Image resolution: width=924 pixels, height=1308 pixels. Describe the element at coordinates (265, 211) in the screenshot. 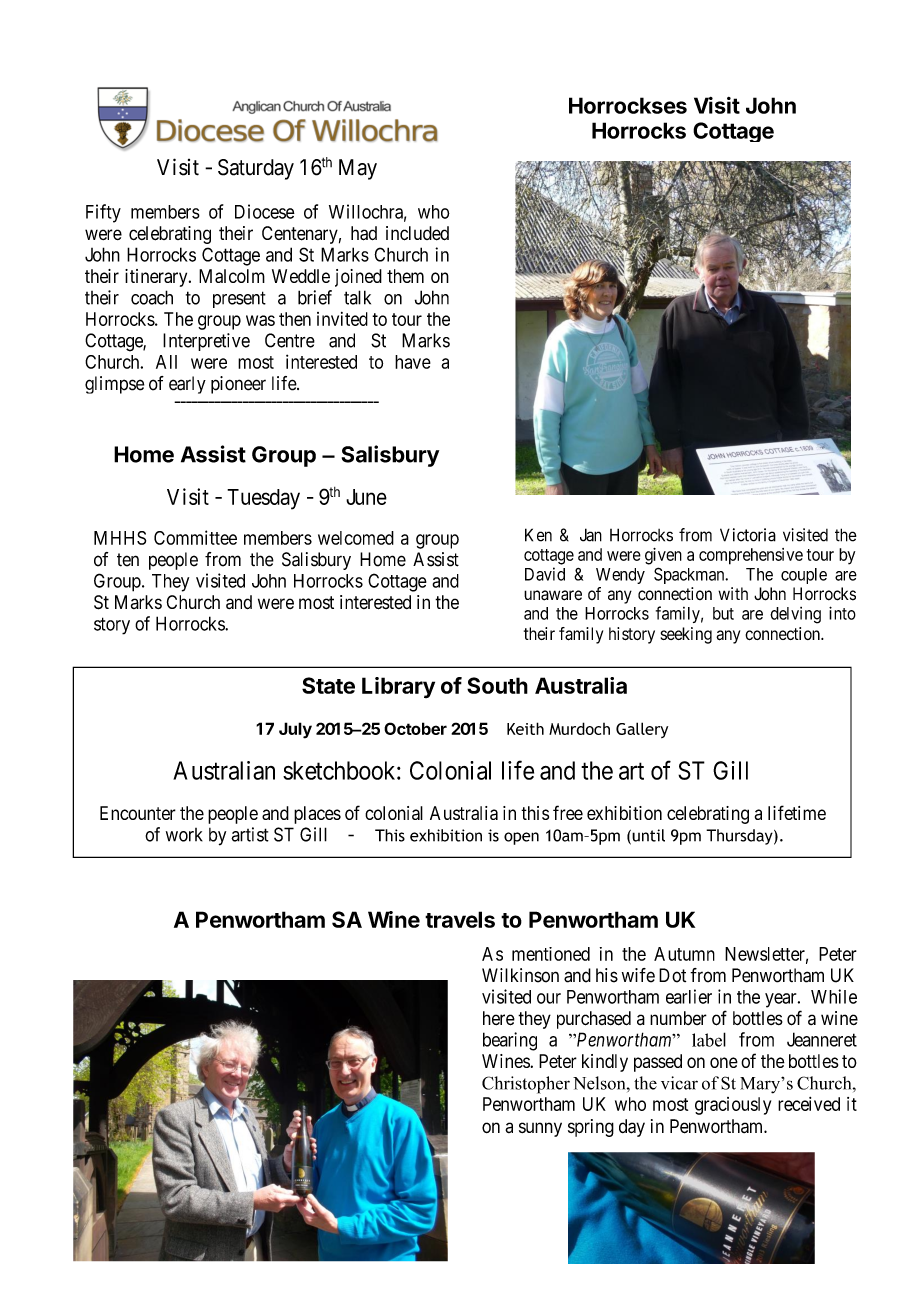

I see `Diocese` at that location.
